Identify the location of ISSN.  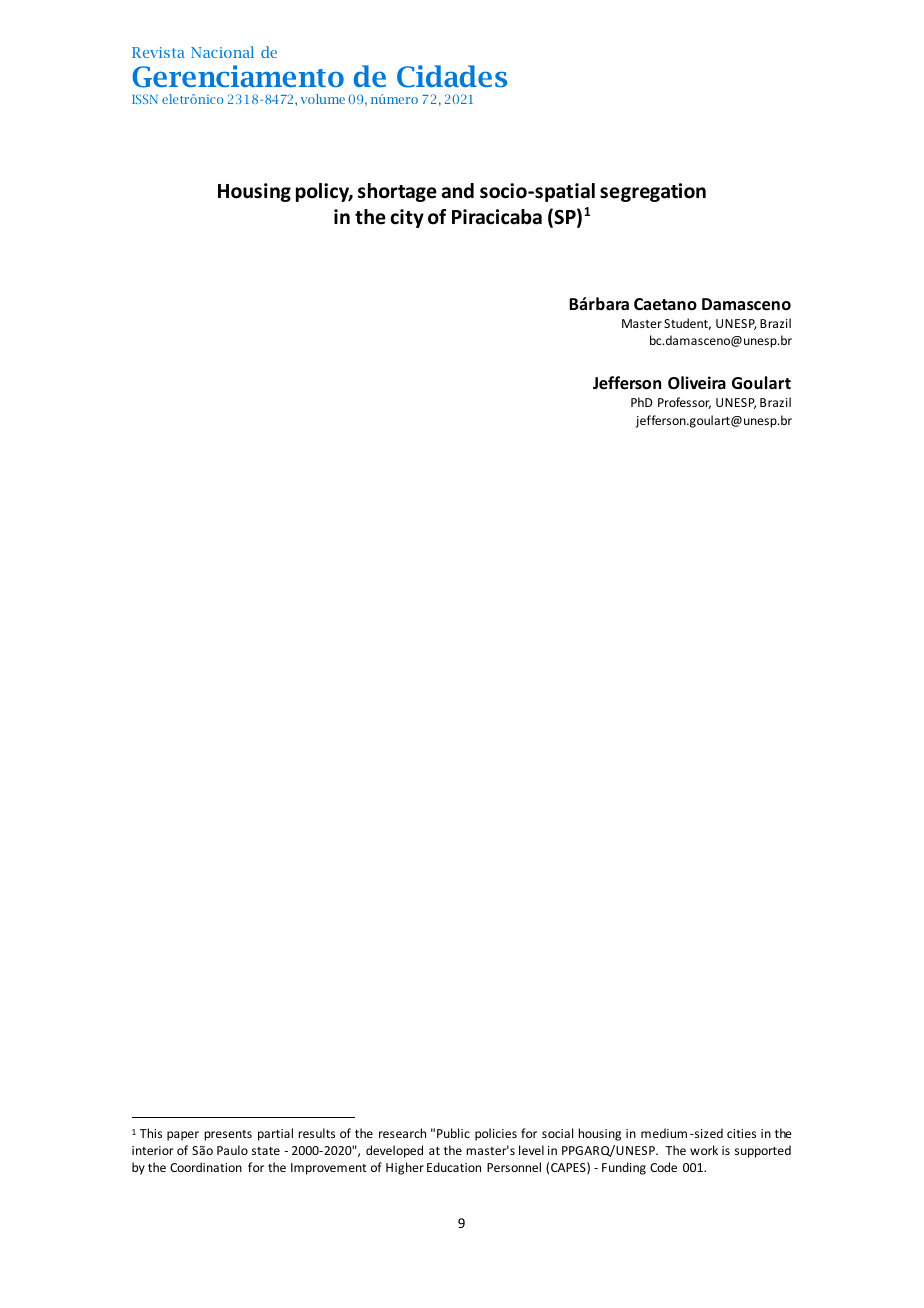
(145, 99).
